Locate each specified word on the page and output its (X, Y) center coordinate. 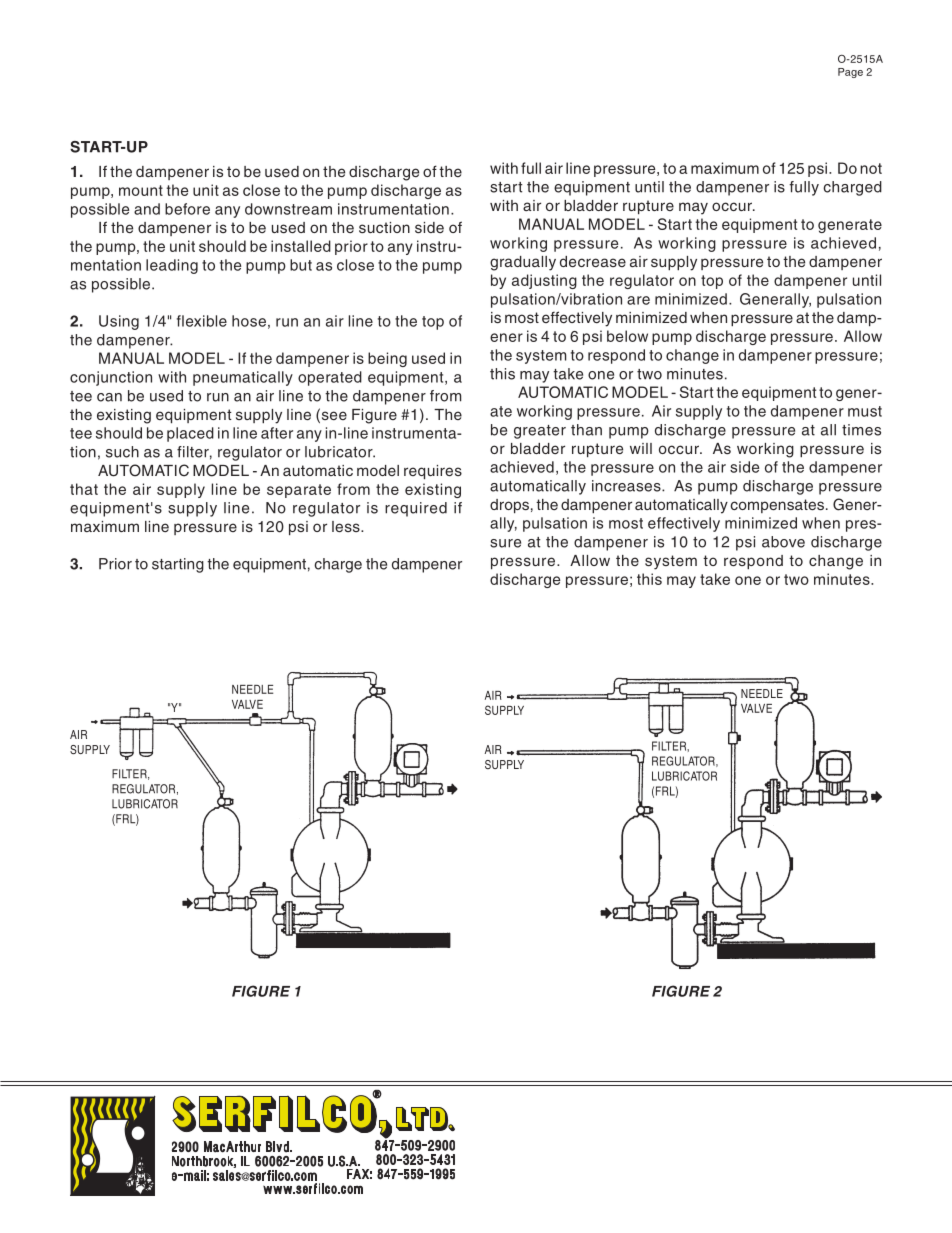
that (84, 489)
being (387, 359)
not (871, 168)
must (865, 411)
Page (850, 73)
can (109, 397)
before (187, 209)
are (638, 300)
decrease (593, 261)
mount (141, 190)
